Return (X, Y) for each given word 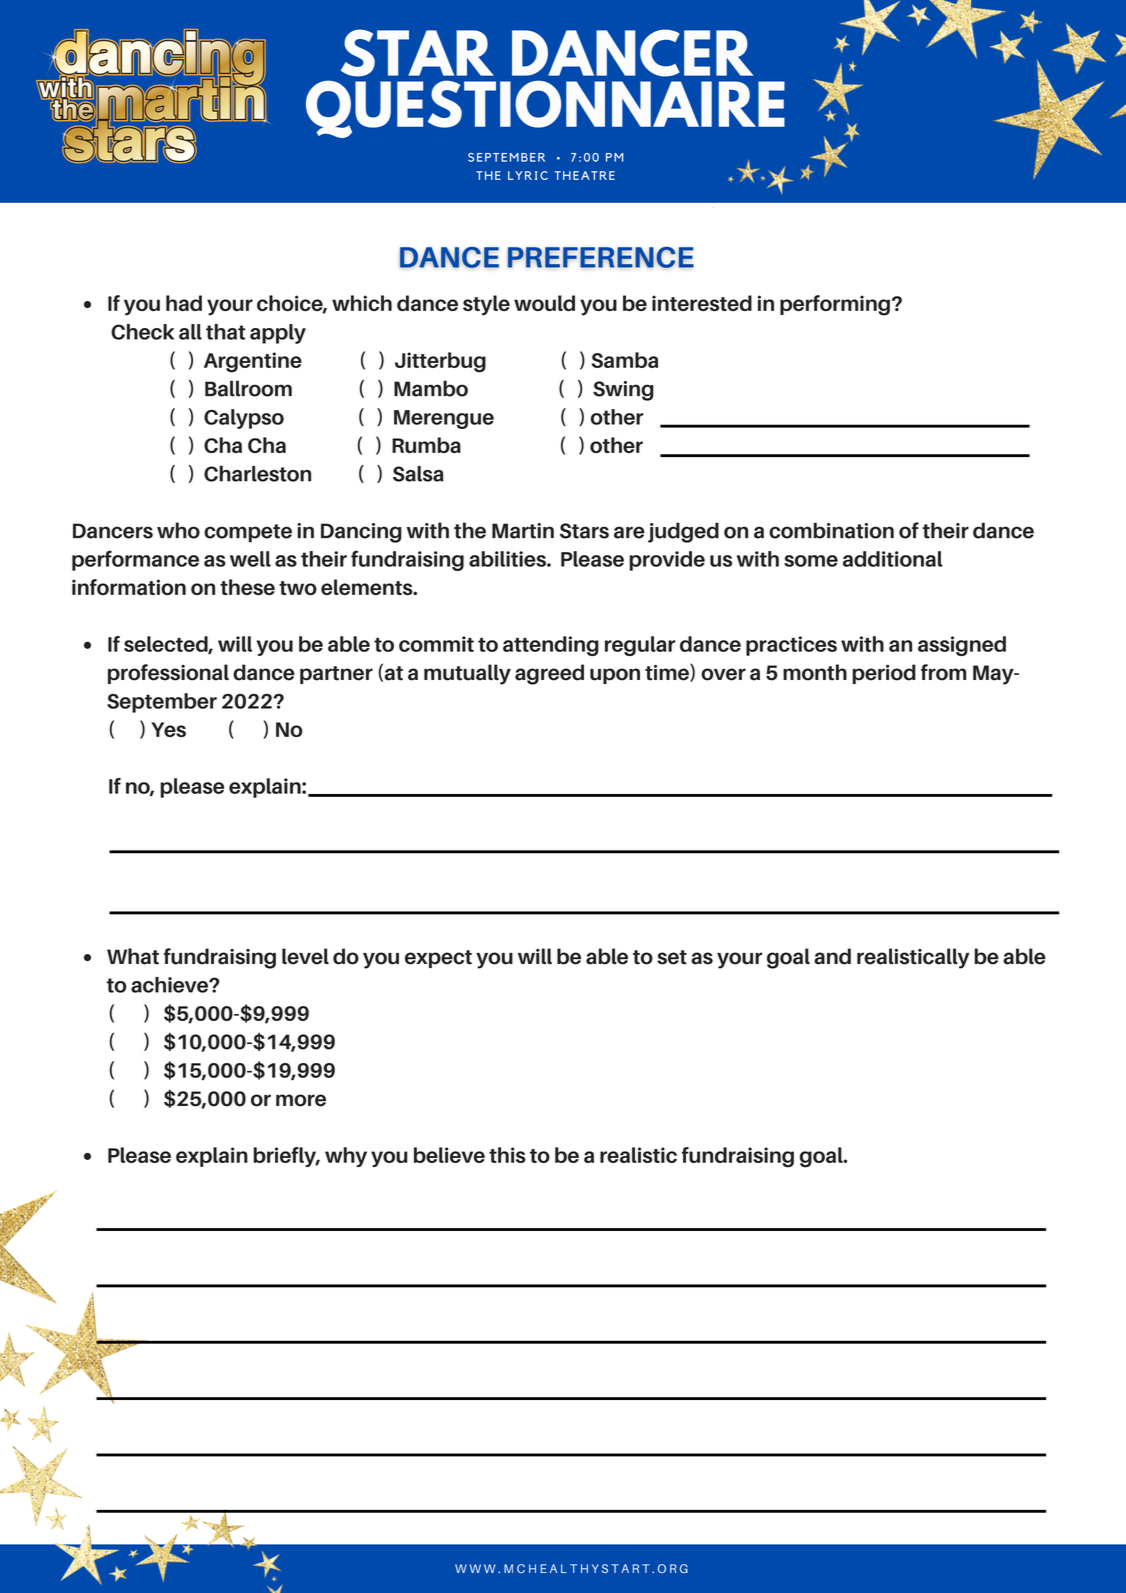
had (184, 303)
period (884, 674)
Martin (523, 531)
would (544, 303)
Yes (168, 729)
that (226, 332)
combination (831, 530)
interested (702, 303)
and (832, 956)
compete (248, 533)
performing (835, 305)
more (301, 1100)
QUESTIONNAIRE (545, 109)
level (305, 956)
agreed (549, 674)
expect (438, 959)
